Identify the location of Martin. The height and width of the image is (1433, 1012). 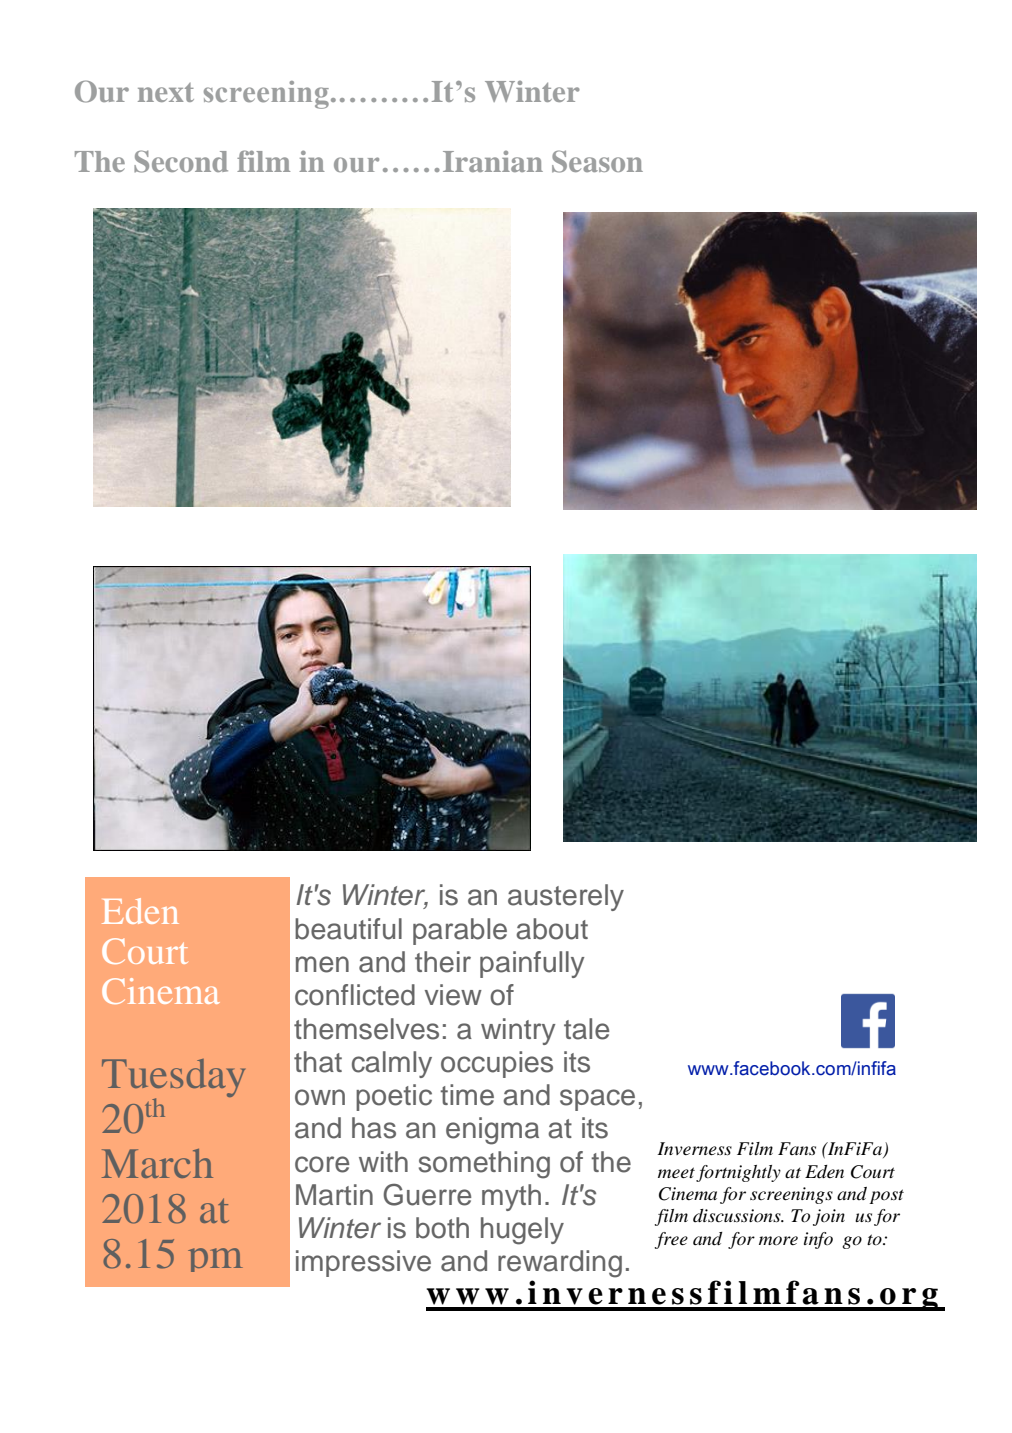
(334, 1195).
